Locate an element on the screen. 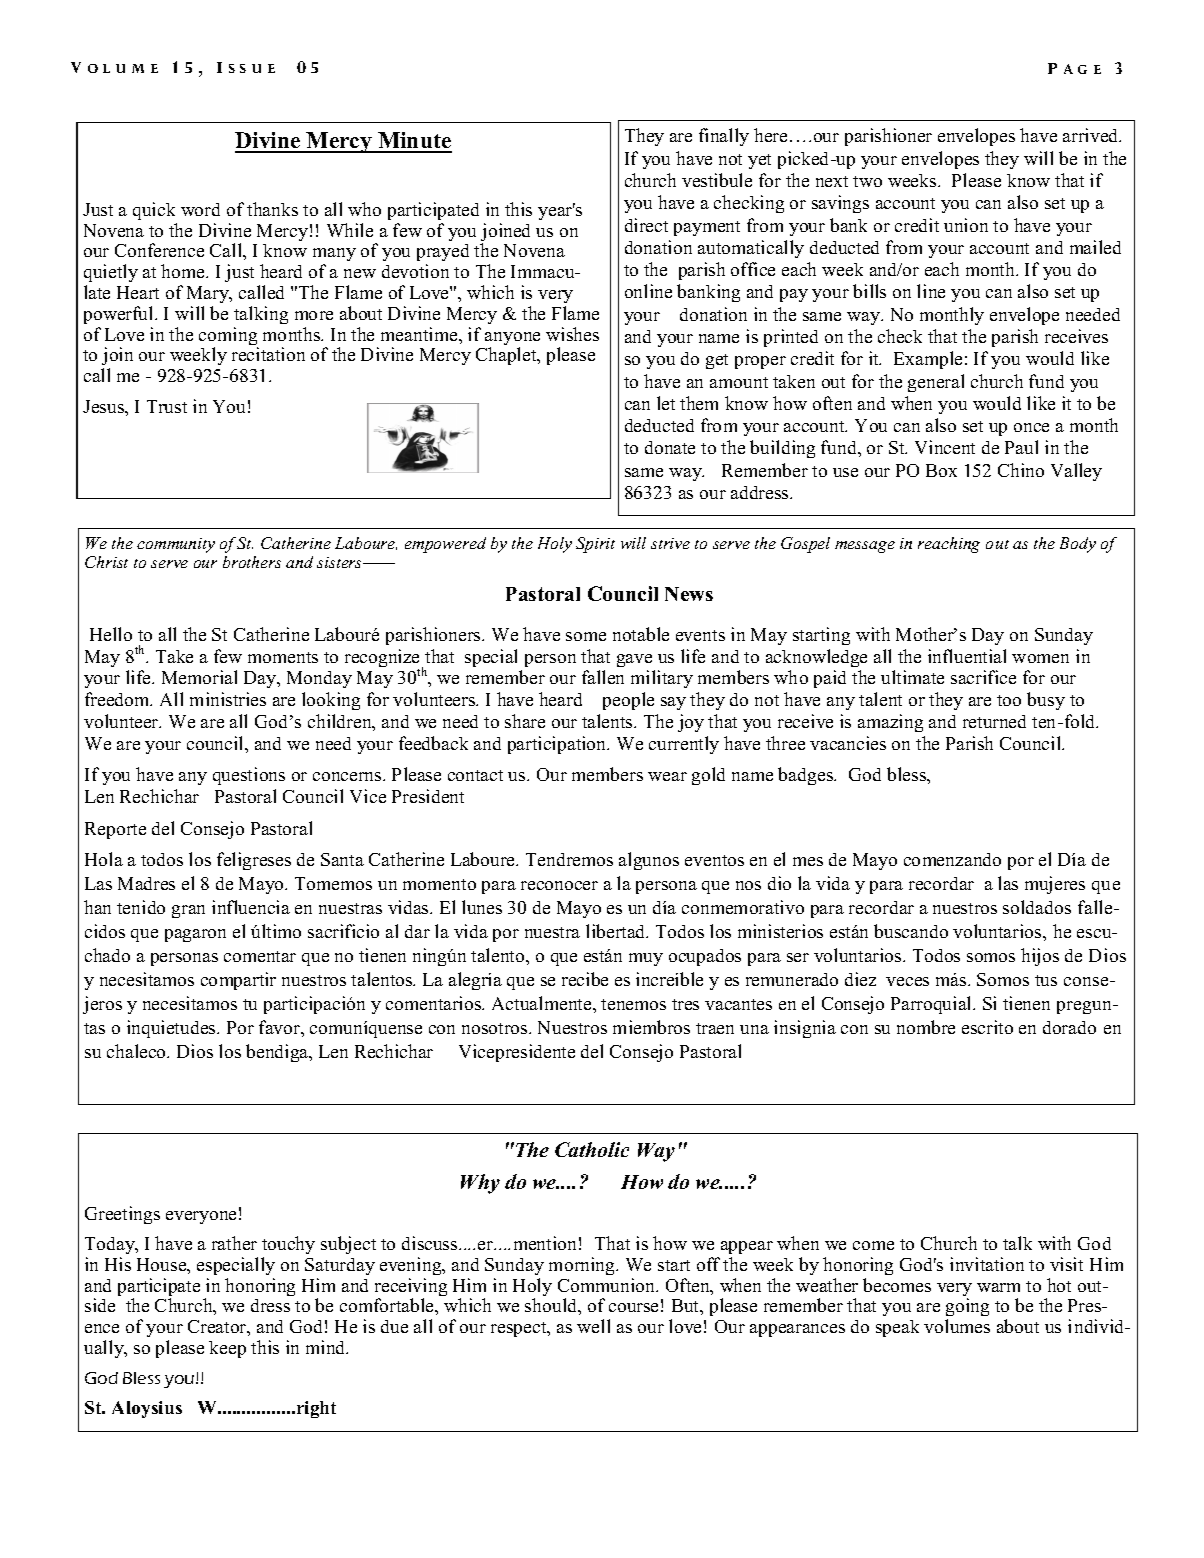 This screenshot has height=1558, width=1204. questions is located at coordinates (249, 776).
